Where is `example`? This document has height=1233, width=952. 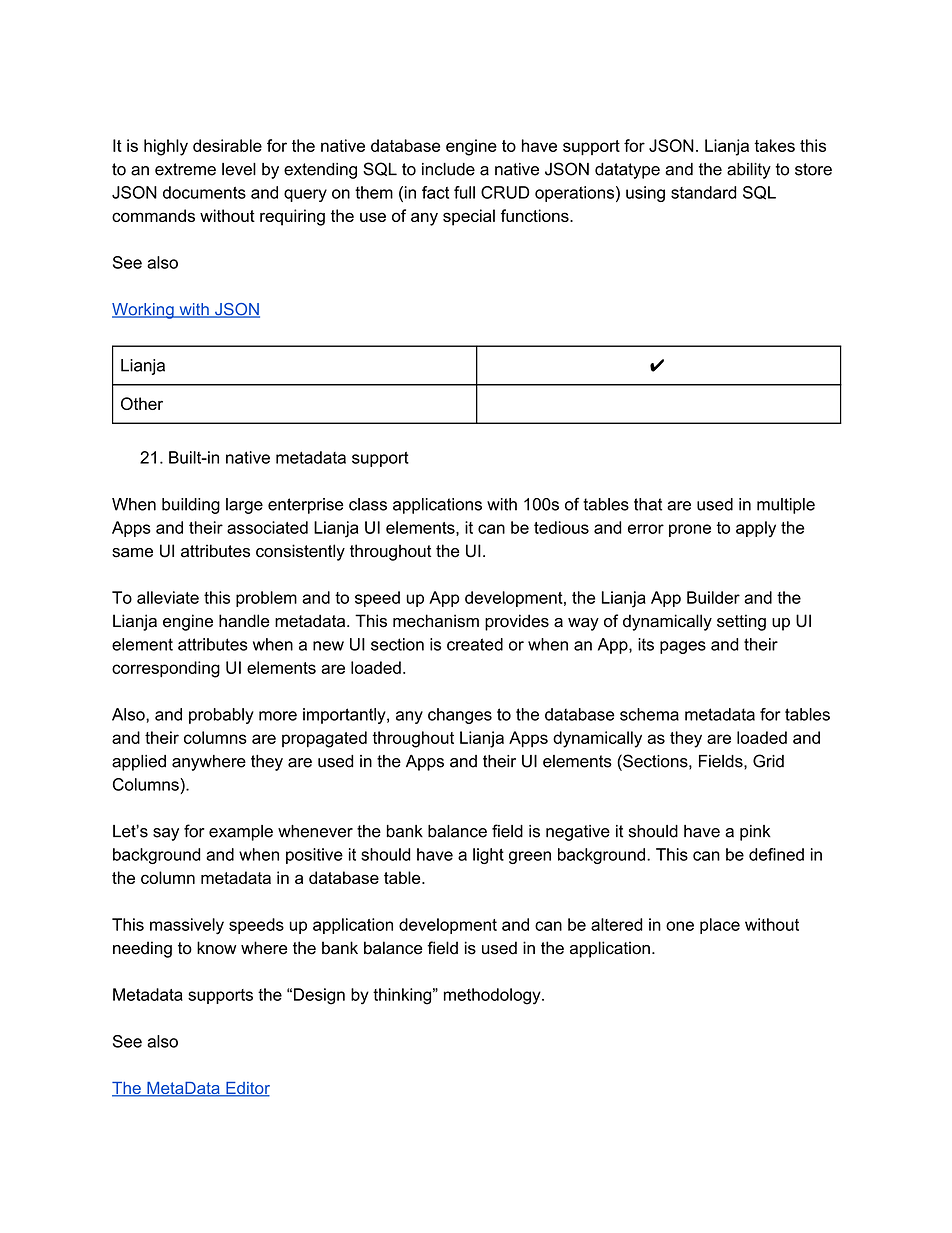 example is located at coordinates (241, 833).
